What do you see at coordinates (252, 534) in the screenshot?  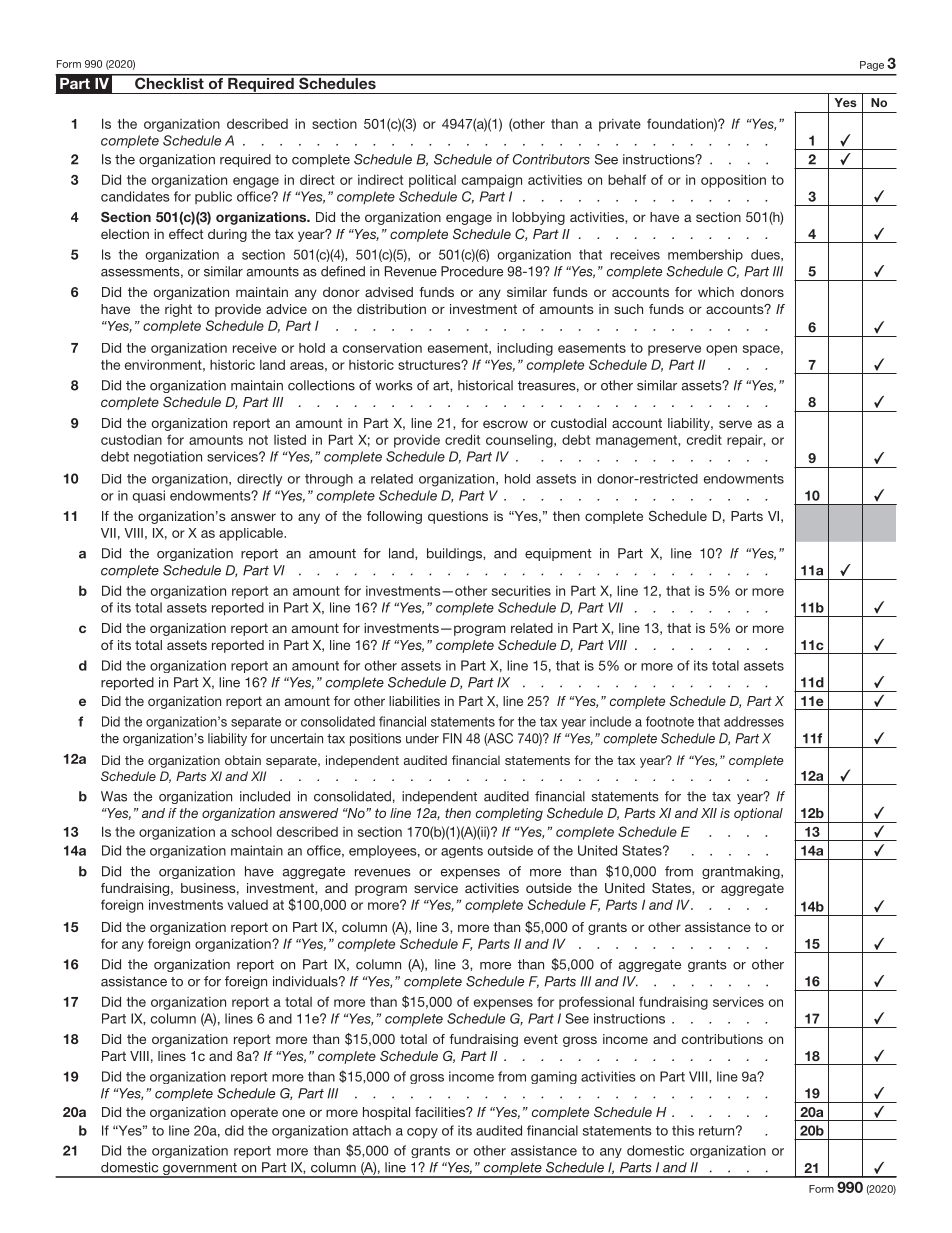 I see `applicable` at bounding box center [252, 534].
